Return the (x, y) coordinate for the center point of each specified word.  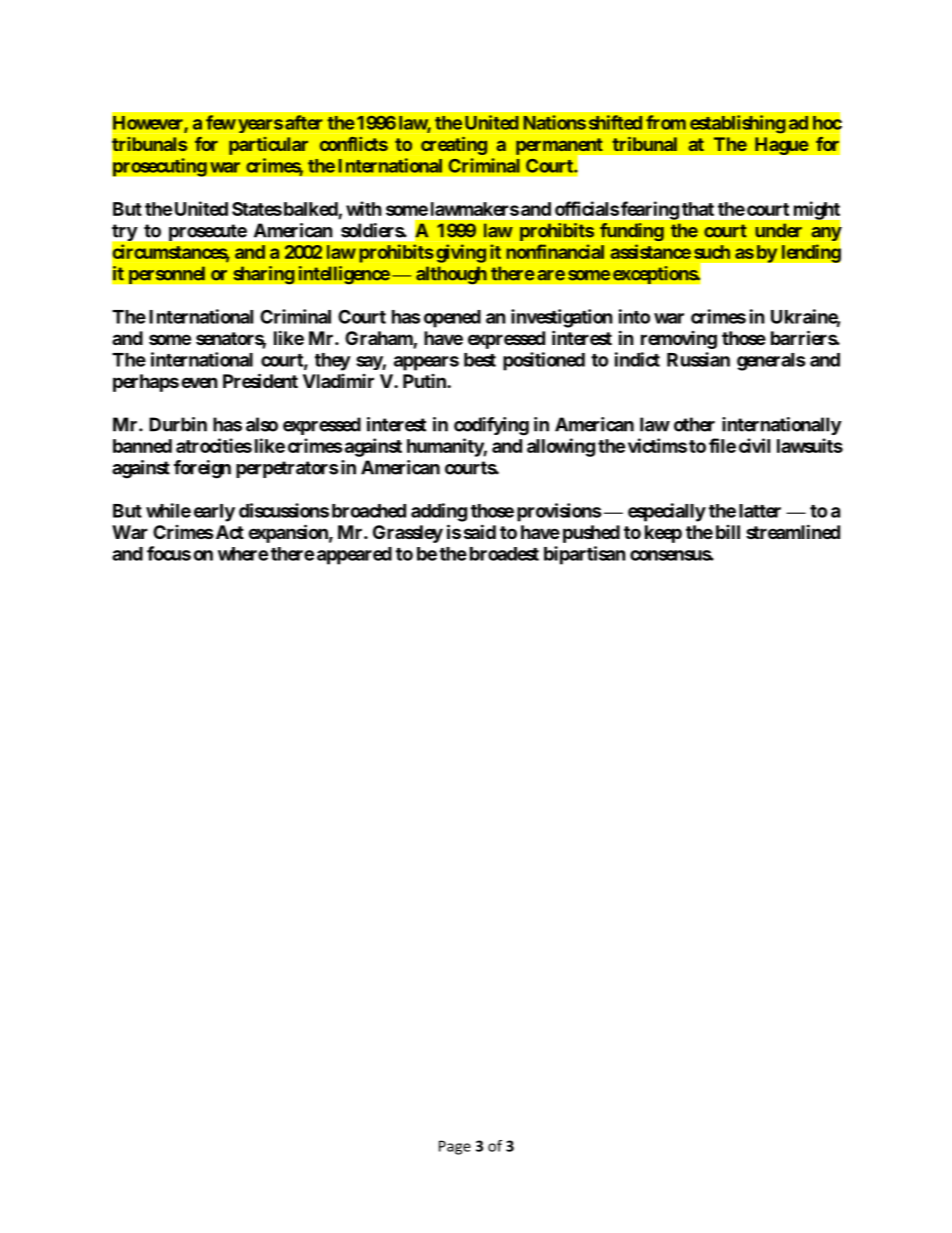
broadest (504, 554)
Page (455, 1147)
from (666, 122)
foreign (202, 469)
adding (439, 512)
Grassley (408, 534)
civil (754, 445)
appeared (354, 556)
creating (454, 146)
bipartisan (585, 555)
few (221, 122)
